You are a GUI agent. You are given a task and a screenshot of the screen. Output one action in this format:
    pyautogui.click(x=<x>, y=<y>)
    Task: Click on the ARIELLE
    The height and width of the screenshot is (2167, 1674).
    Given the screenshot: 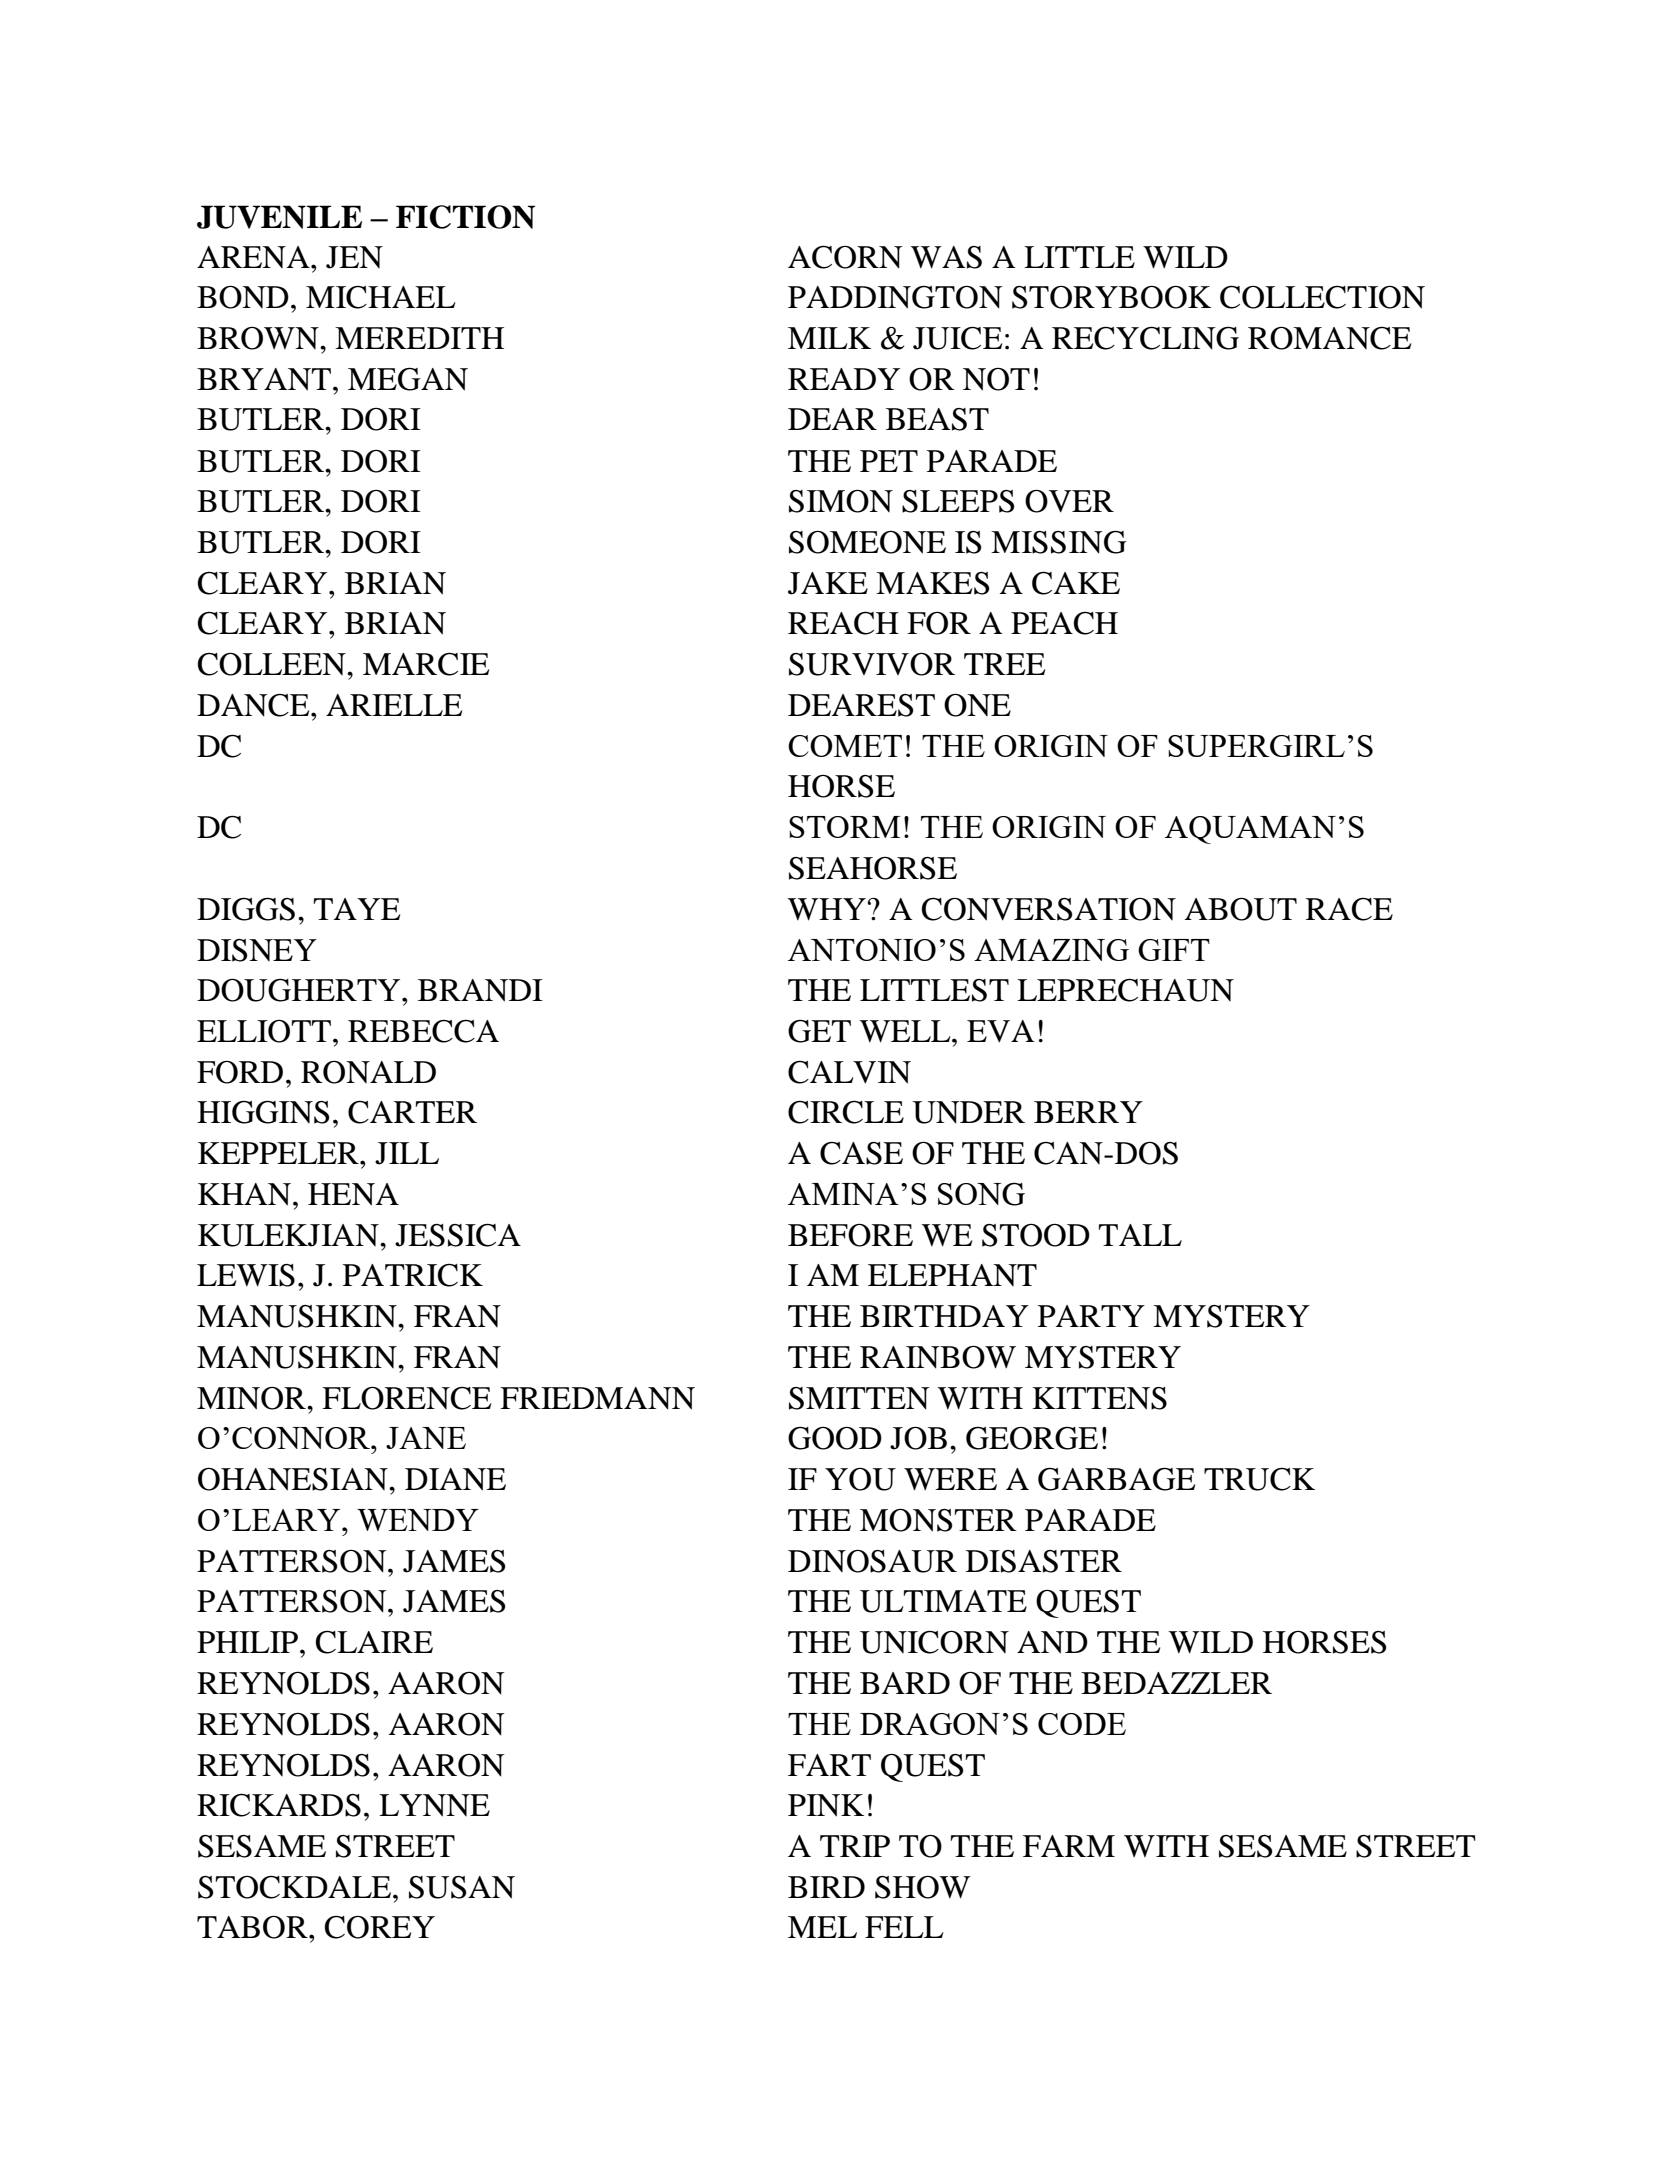 What is the action you would take?
    pyautogui.click(x=394, y=705)
